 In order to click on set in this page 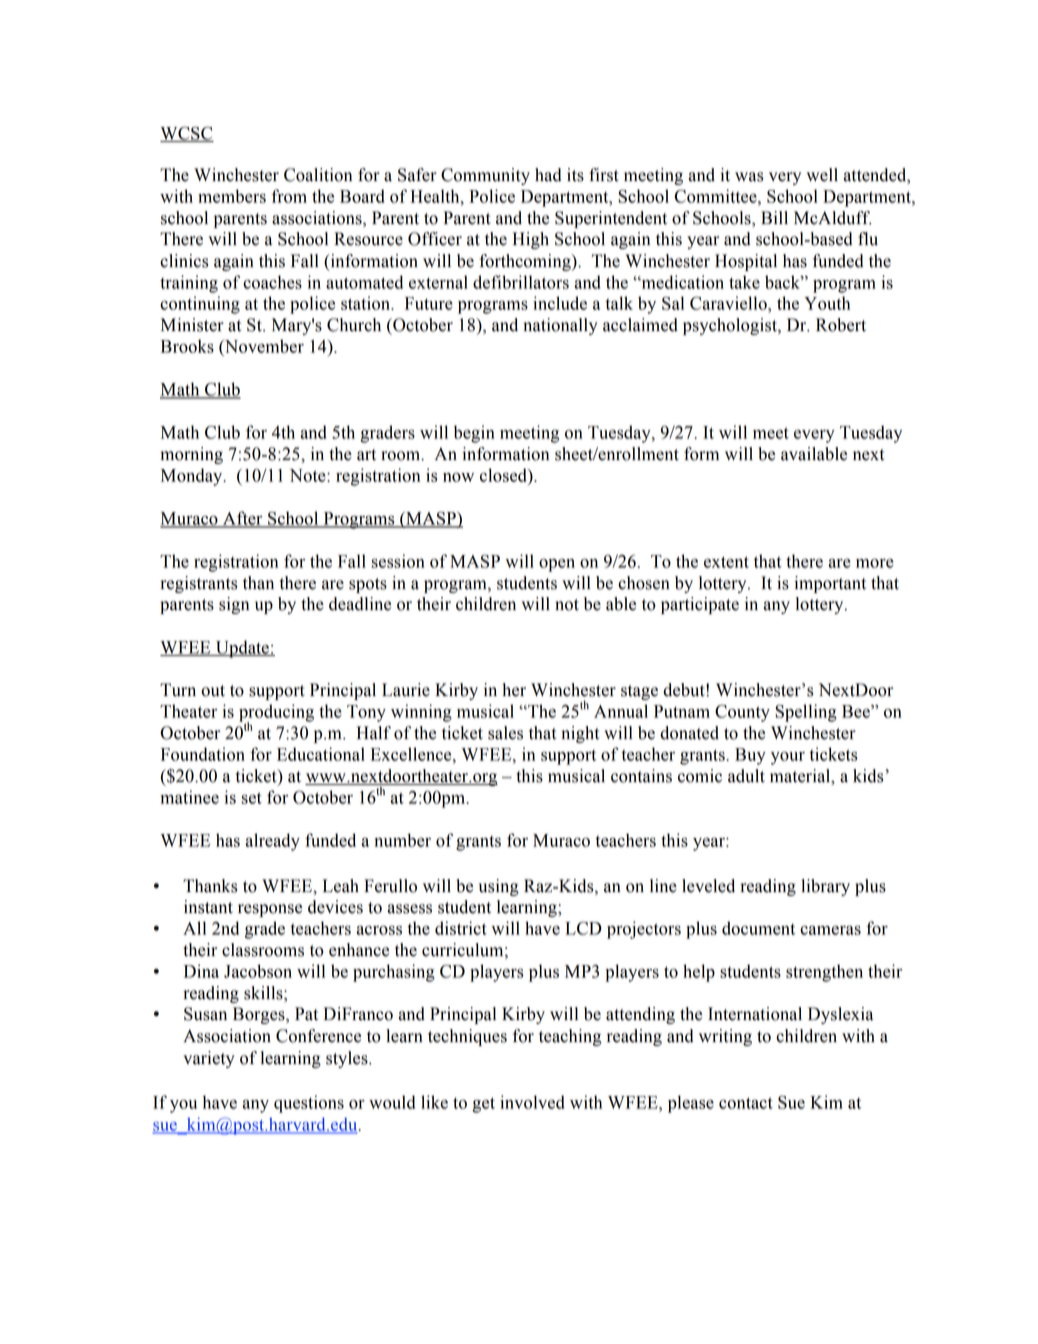, I will do `click(252, 798)`.
